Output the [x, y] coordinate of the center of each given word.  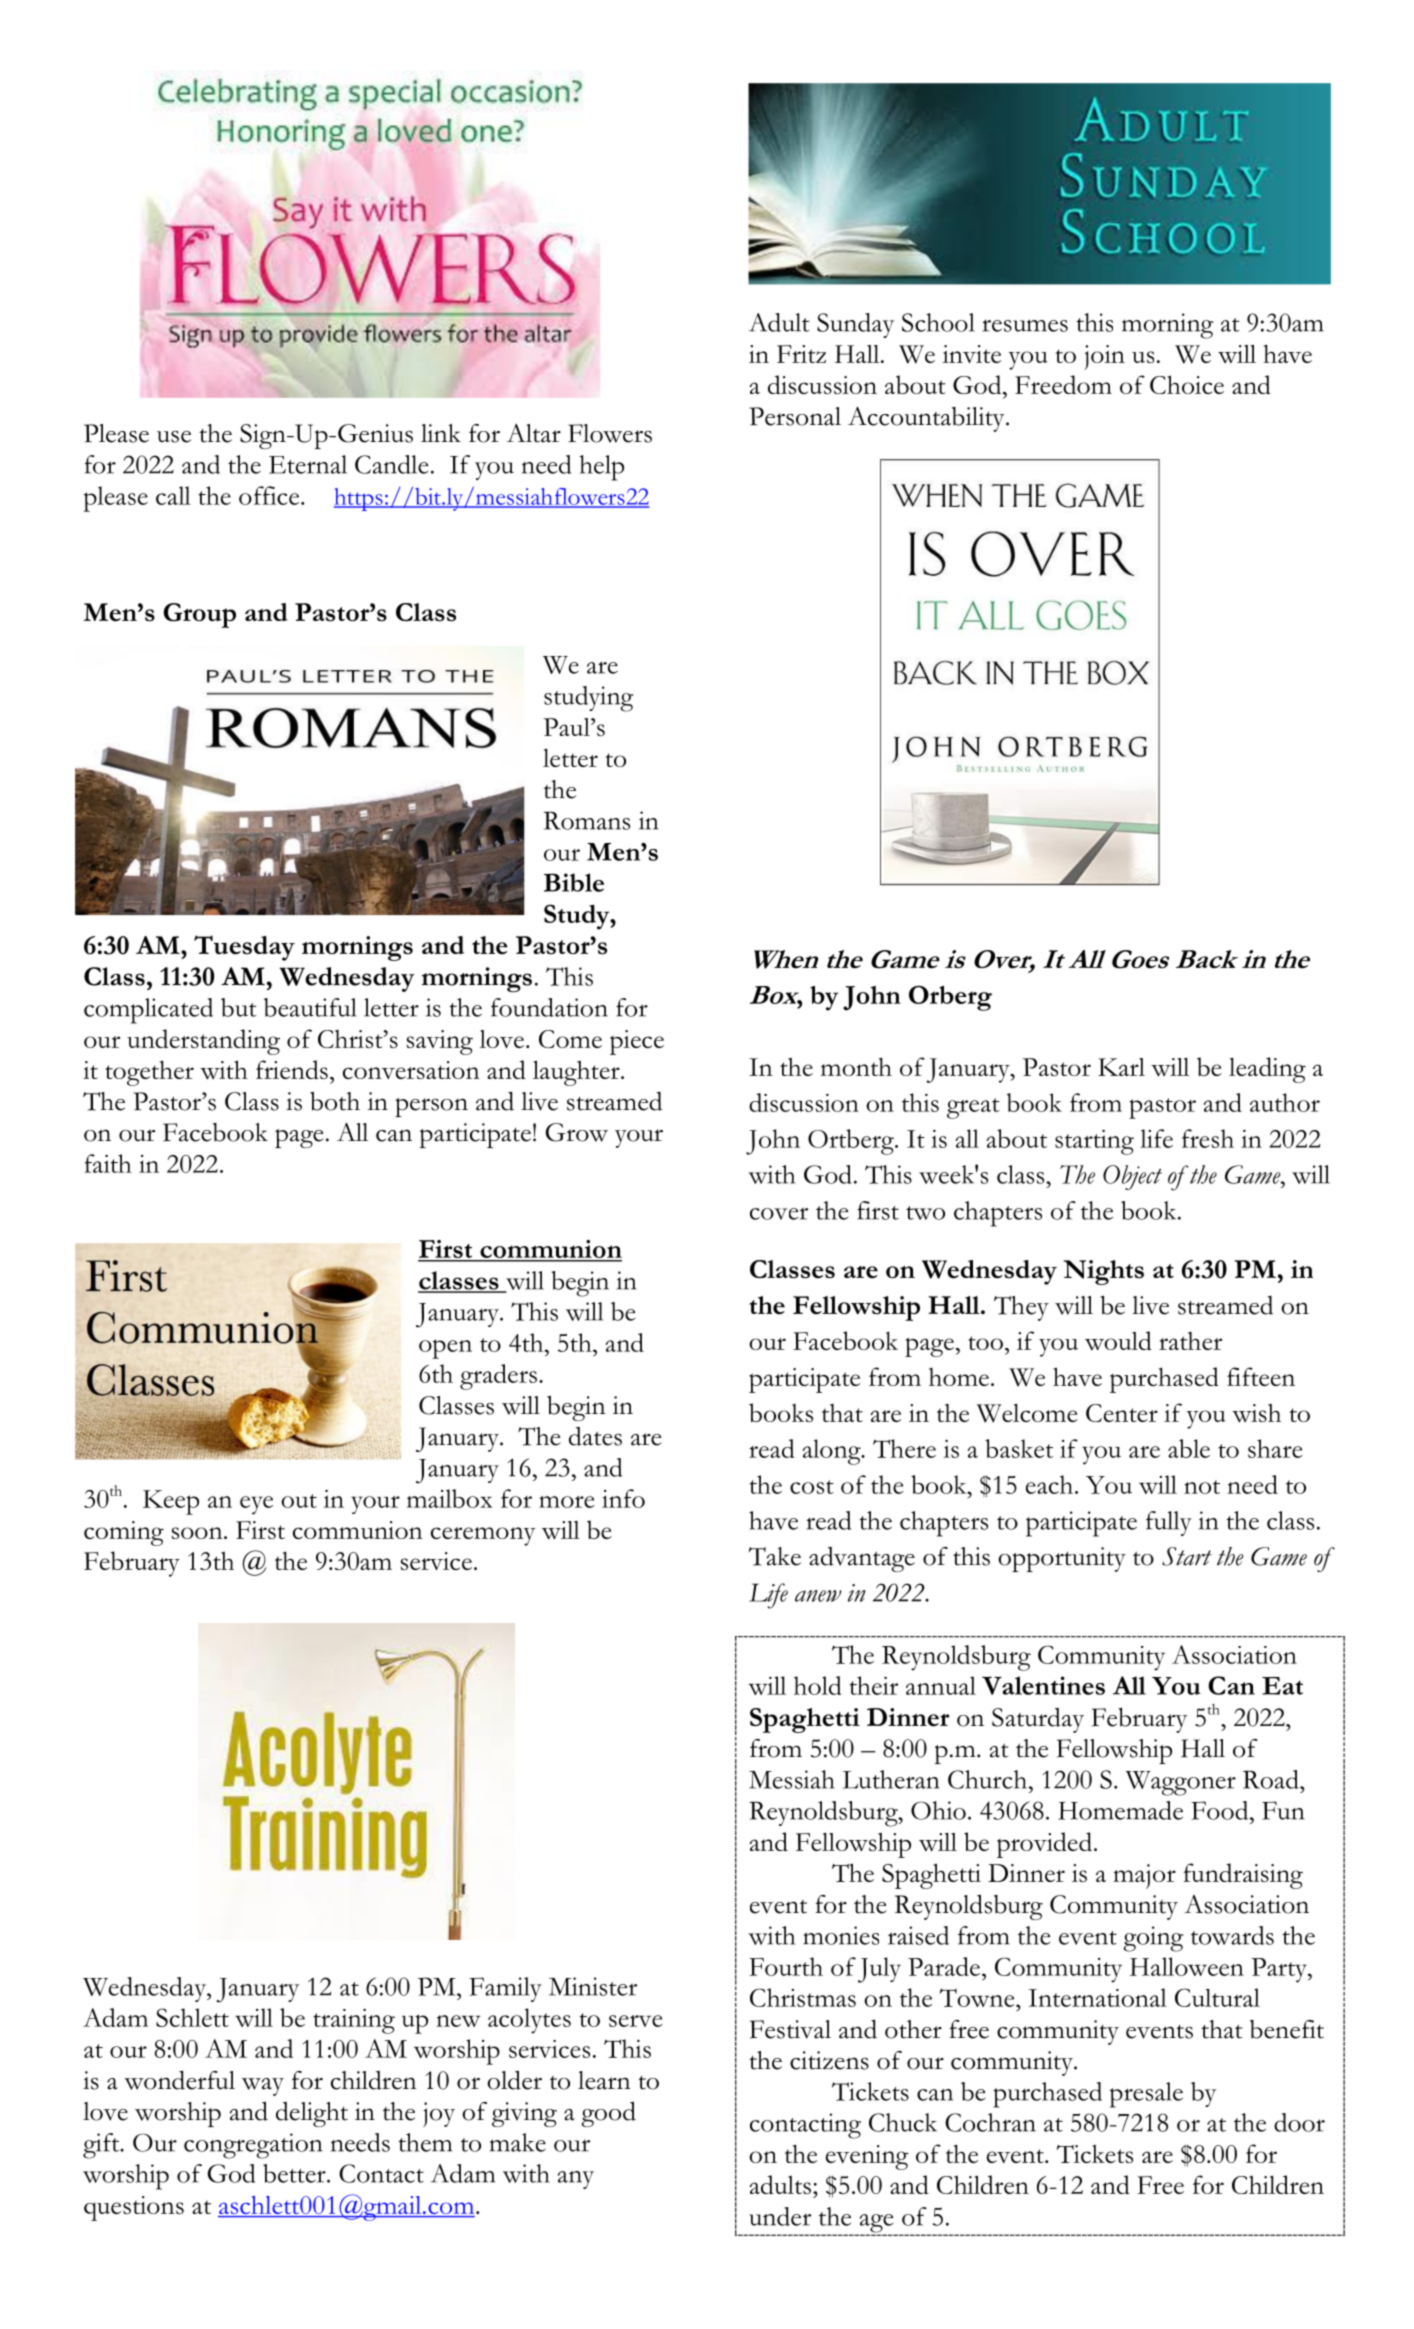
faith [108, 1163]
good [608, 2114]
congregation [253, 2146]
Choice [1187, 384]
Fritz [801, 354]
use [174, 437]
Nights [1104, 1272]
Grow [576, 1132]
